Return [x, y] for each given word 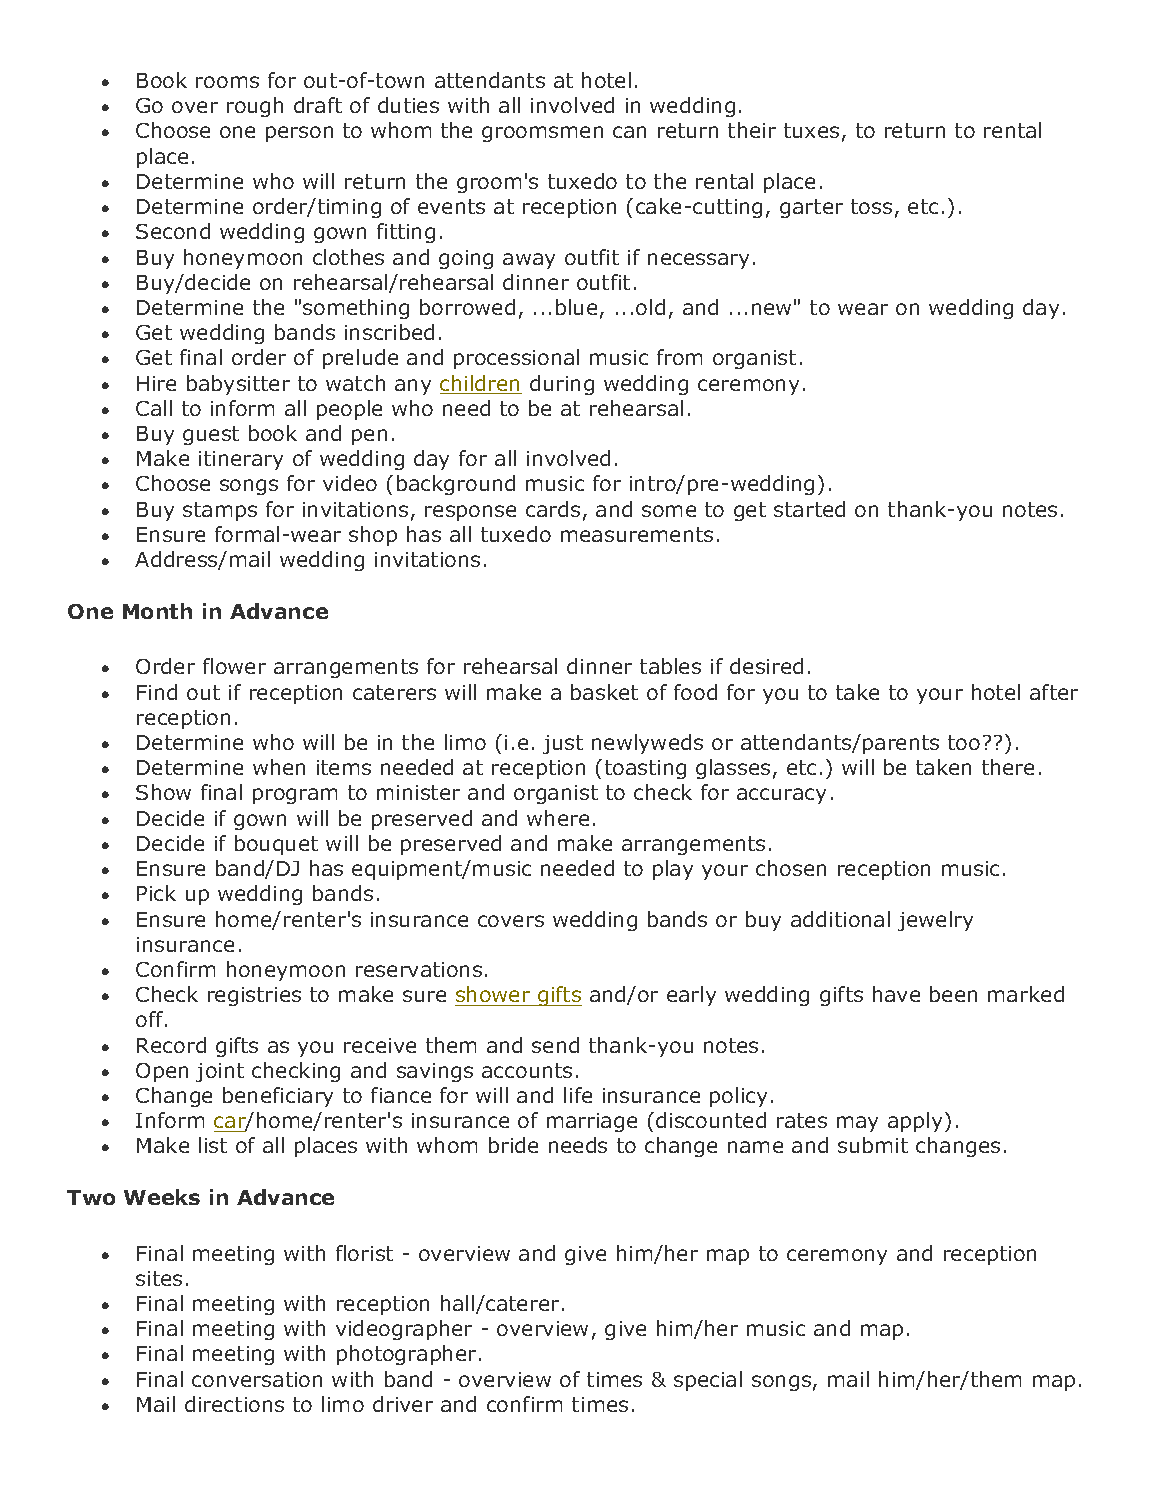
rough [255, 107]
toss [871, 206]
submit [873, 1145]
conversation [257, 1379]
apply [917, 1122]
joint [220, 1072]
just [563, 744]
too [964, 742]
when [279, 767]
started [809, 509]
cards [553, 509]
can [629, 132]
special [708, 1381]
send [555, 1045]
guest [211, 435]
